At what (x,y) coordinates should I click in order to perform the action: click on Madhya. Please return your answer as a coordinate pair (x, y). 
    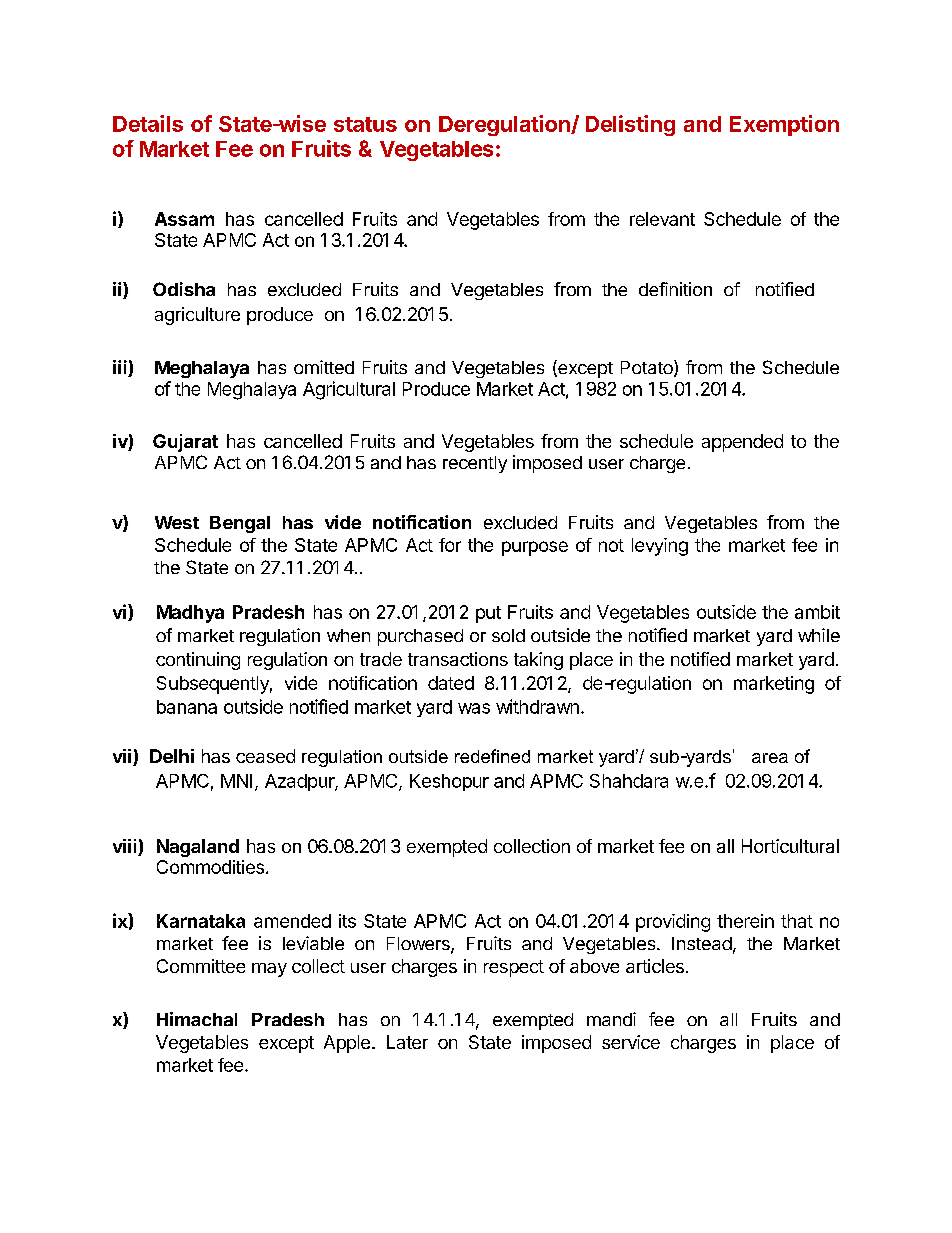
    Looking at the image, I should click on (190, 614).
